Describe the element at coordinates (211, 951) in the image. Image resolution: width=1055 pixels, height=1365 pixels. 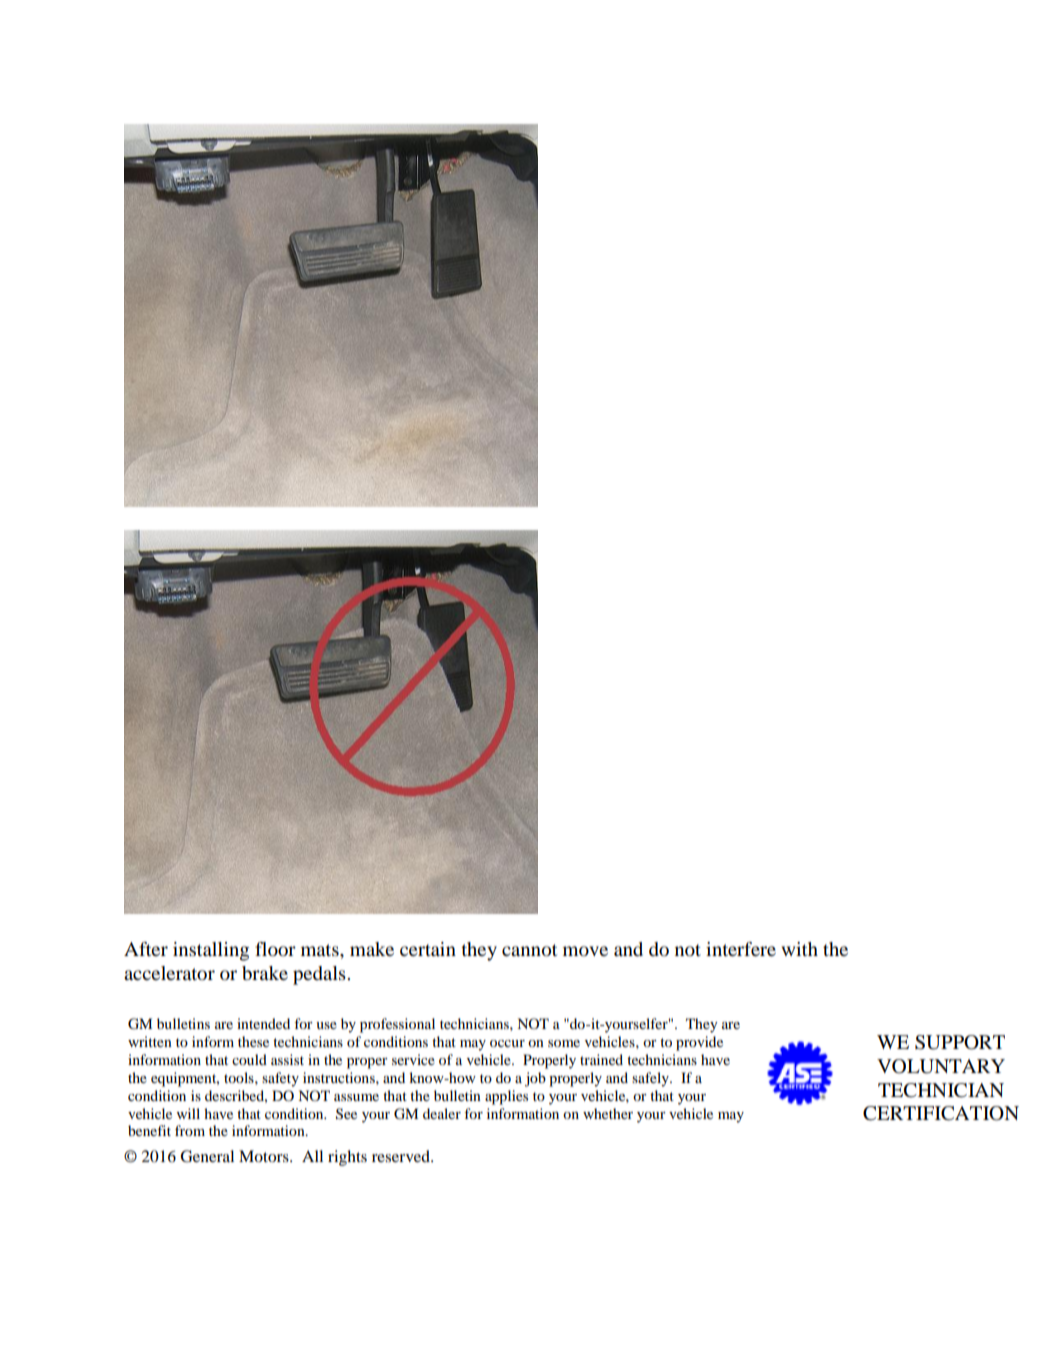
I see `installing` at that location.
